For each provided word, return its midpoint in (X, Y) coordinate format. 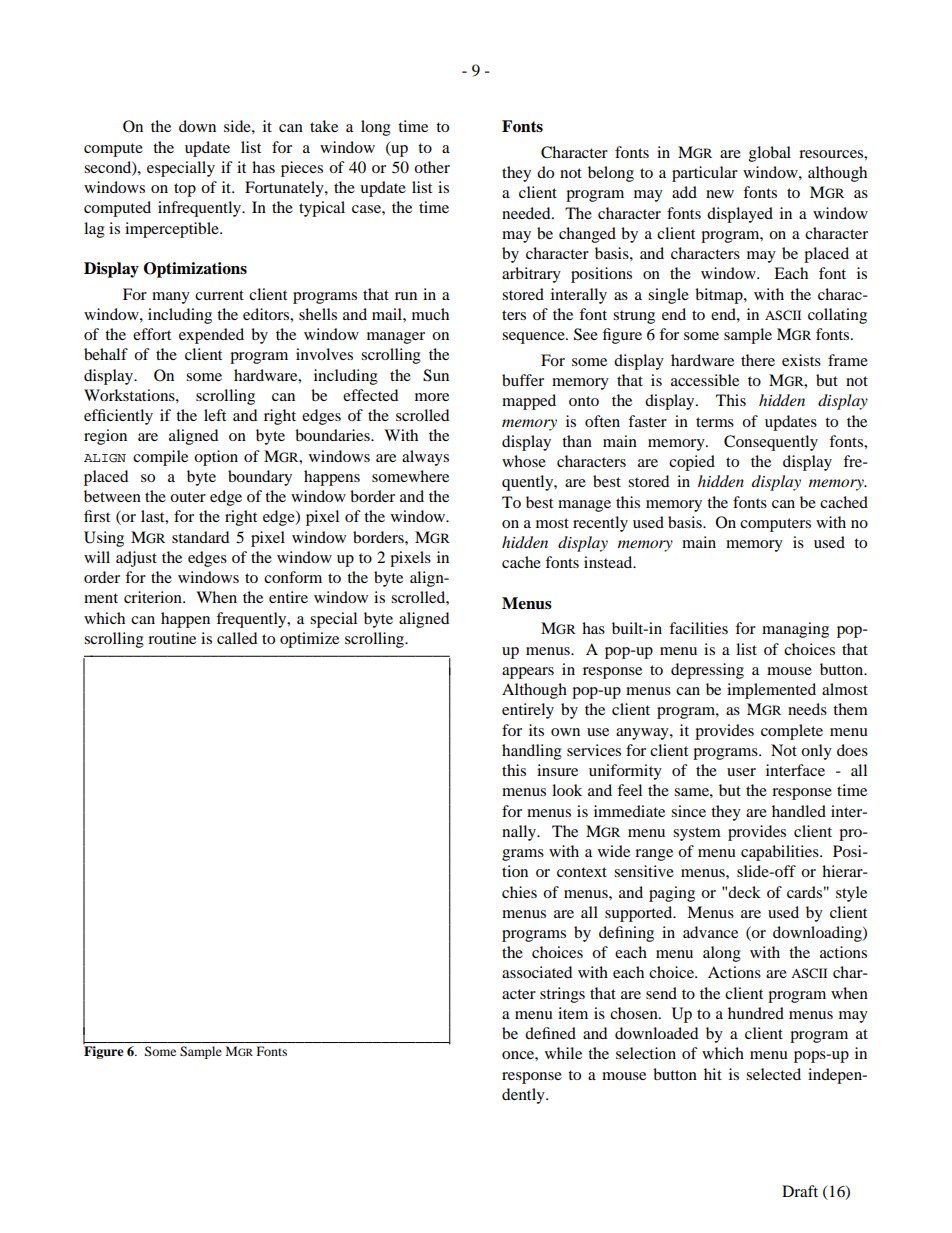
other (432, 167)
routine (172, 638)
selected (773, 1074)
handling (532, 752)
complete (792, 732)
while (563, 1053)
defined (550, 1033)
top (185, 190)
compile (160, 458)
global (770, 154)
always (425, 458)
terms (715, 422)
